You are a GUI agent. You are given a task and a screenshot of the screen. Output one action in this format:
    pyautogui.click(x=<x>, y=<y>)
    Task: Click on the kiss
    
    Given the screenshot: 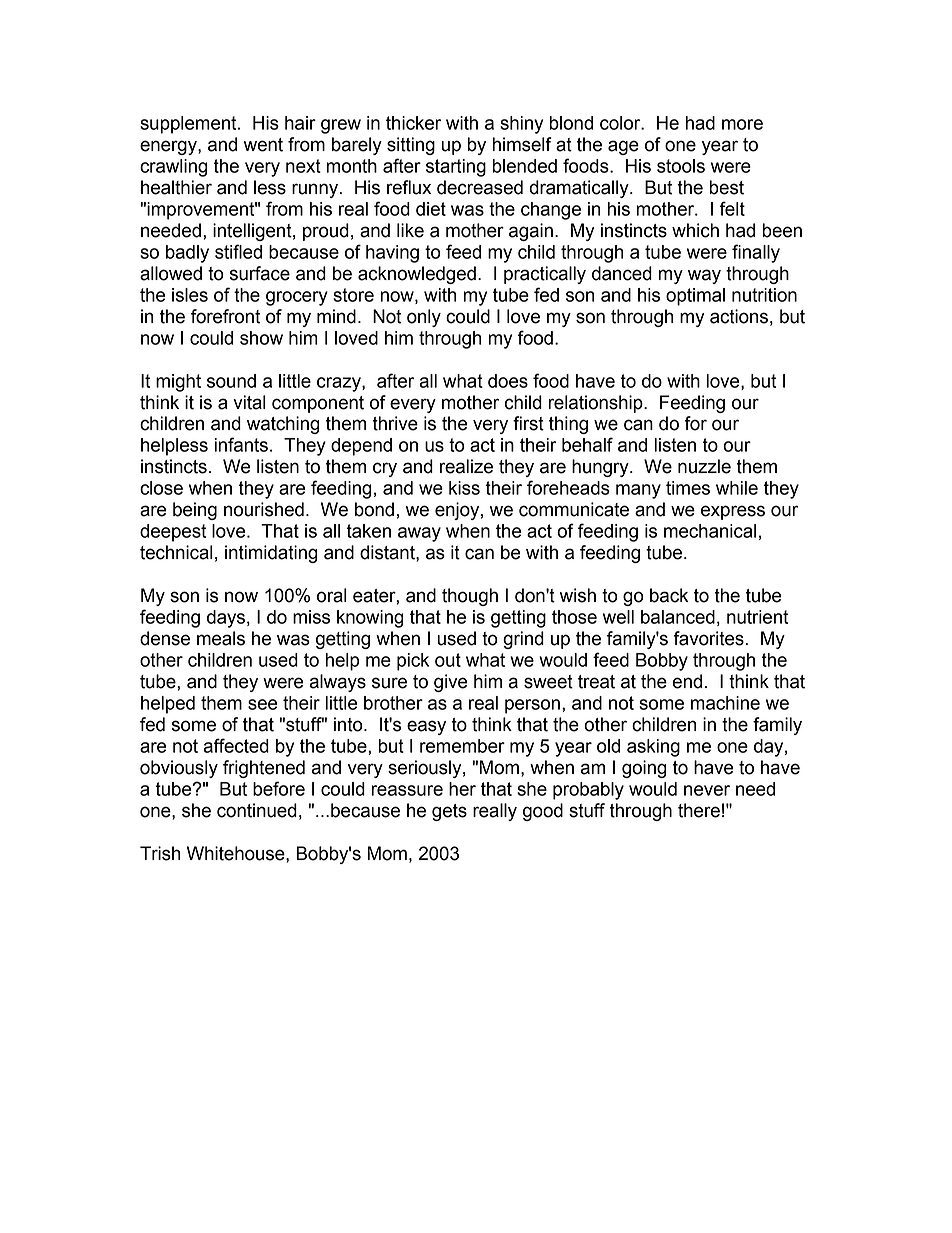 What is the action you would take?
    pyautogui.click(x=464, y=488)
